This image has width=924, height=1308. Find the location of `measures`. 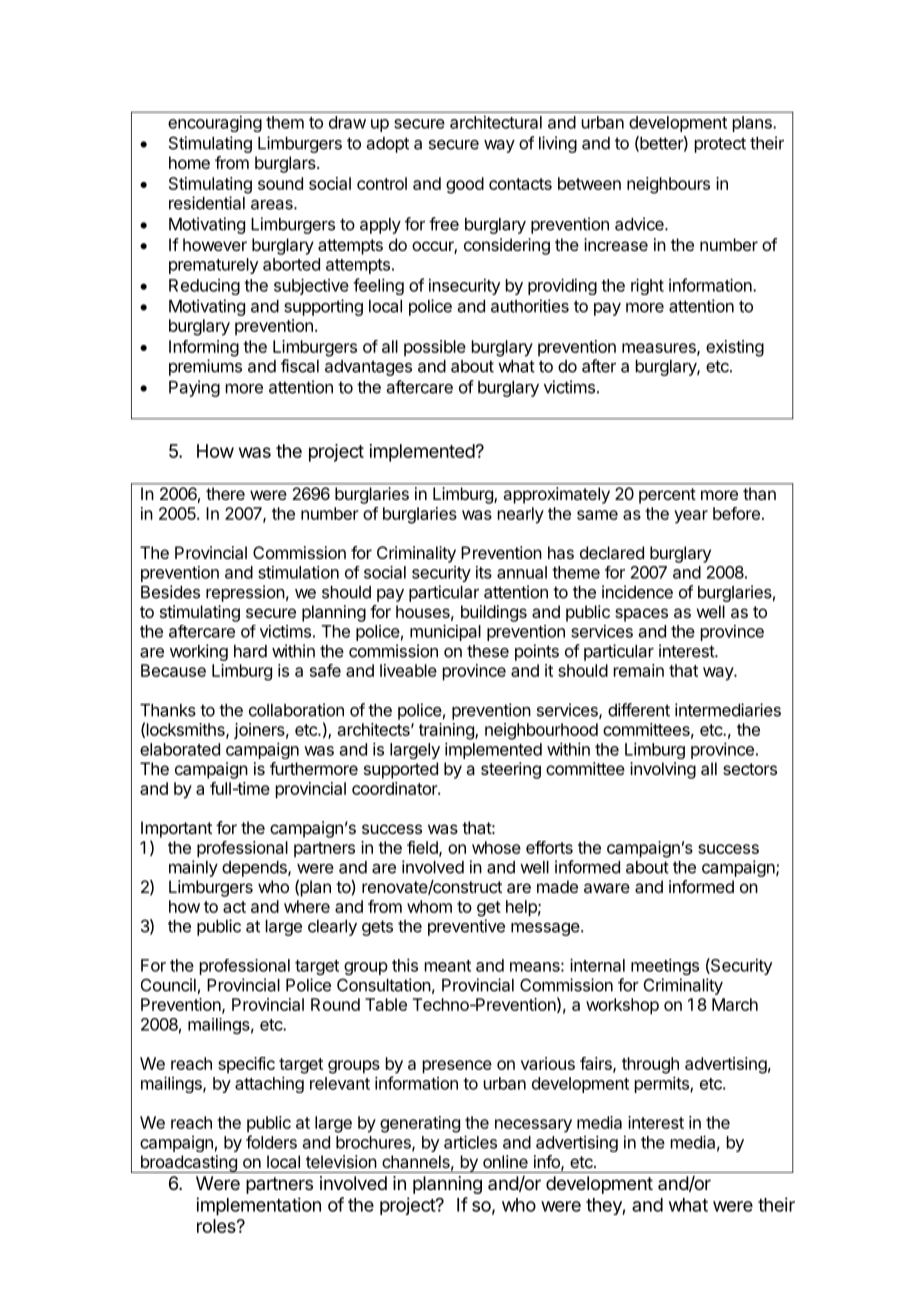

measures is located at coordinates (660, 349).
